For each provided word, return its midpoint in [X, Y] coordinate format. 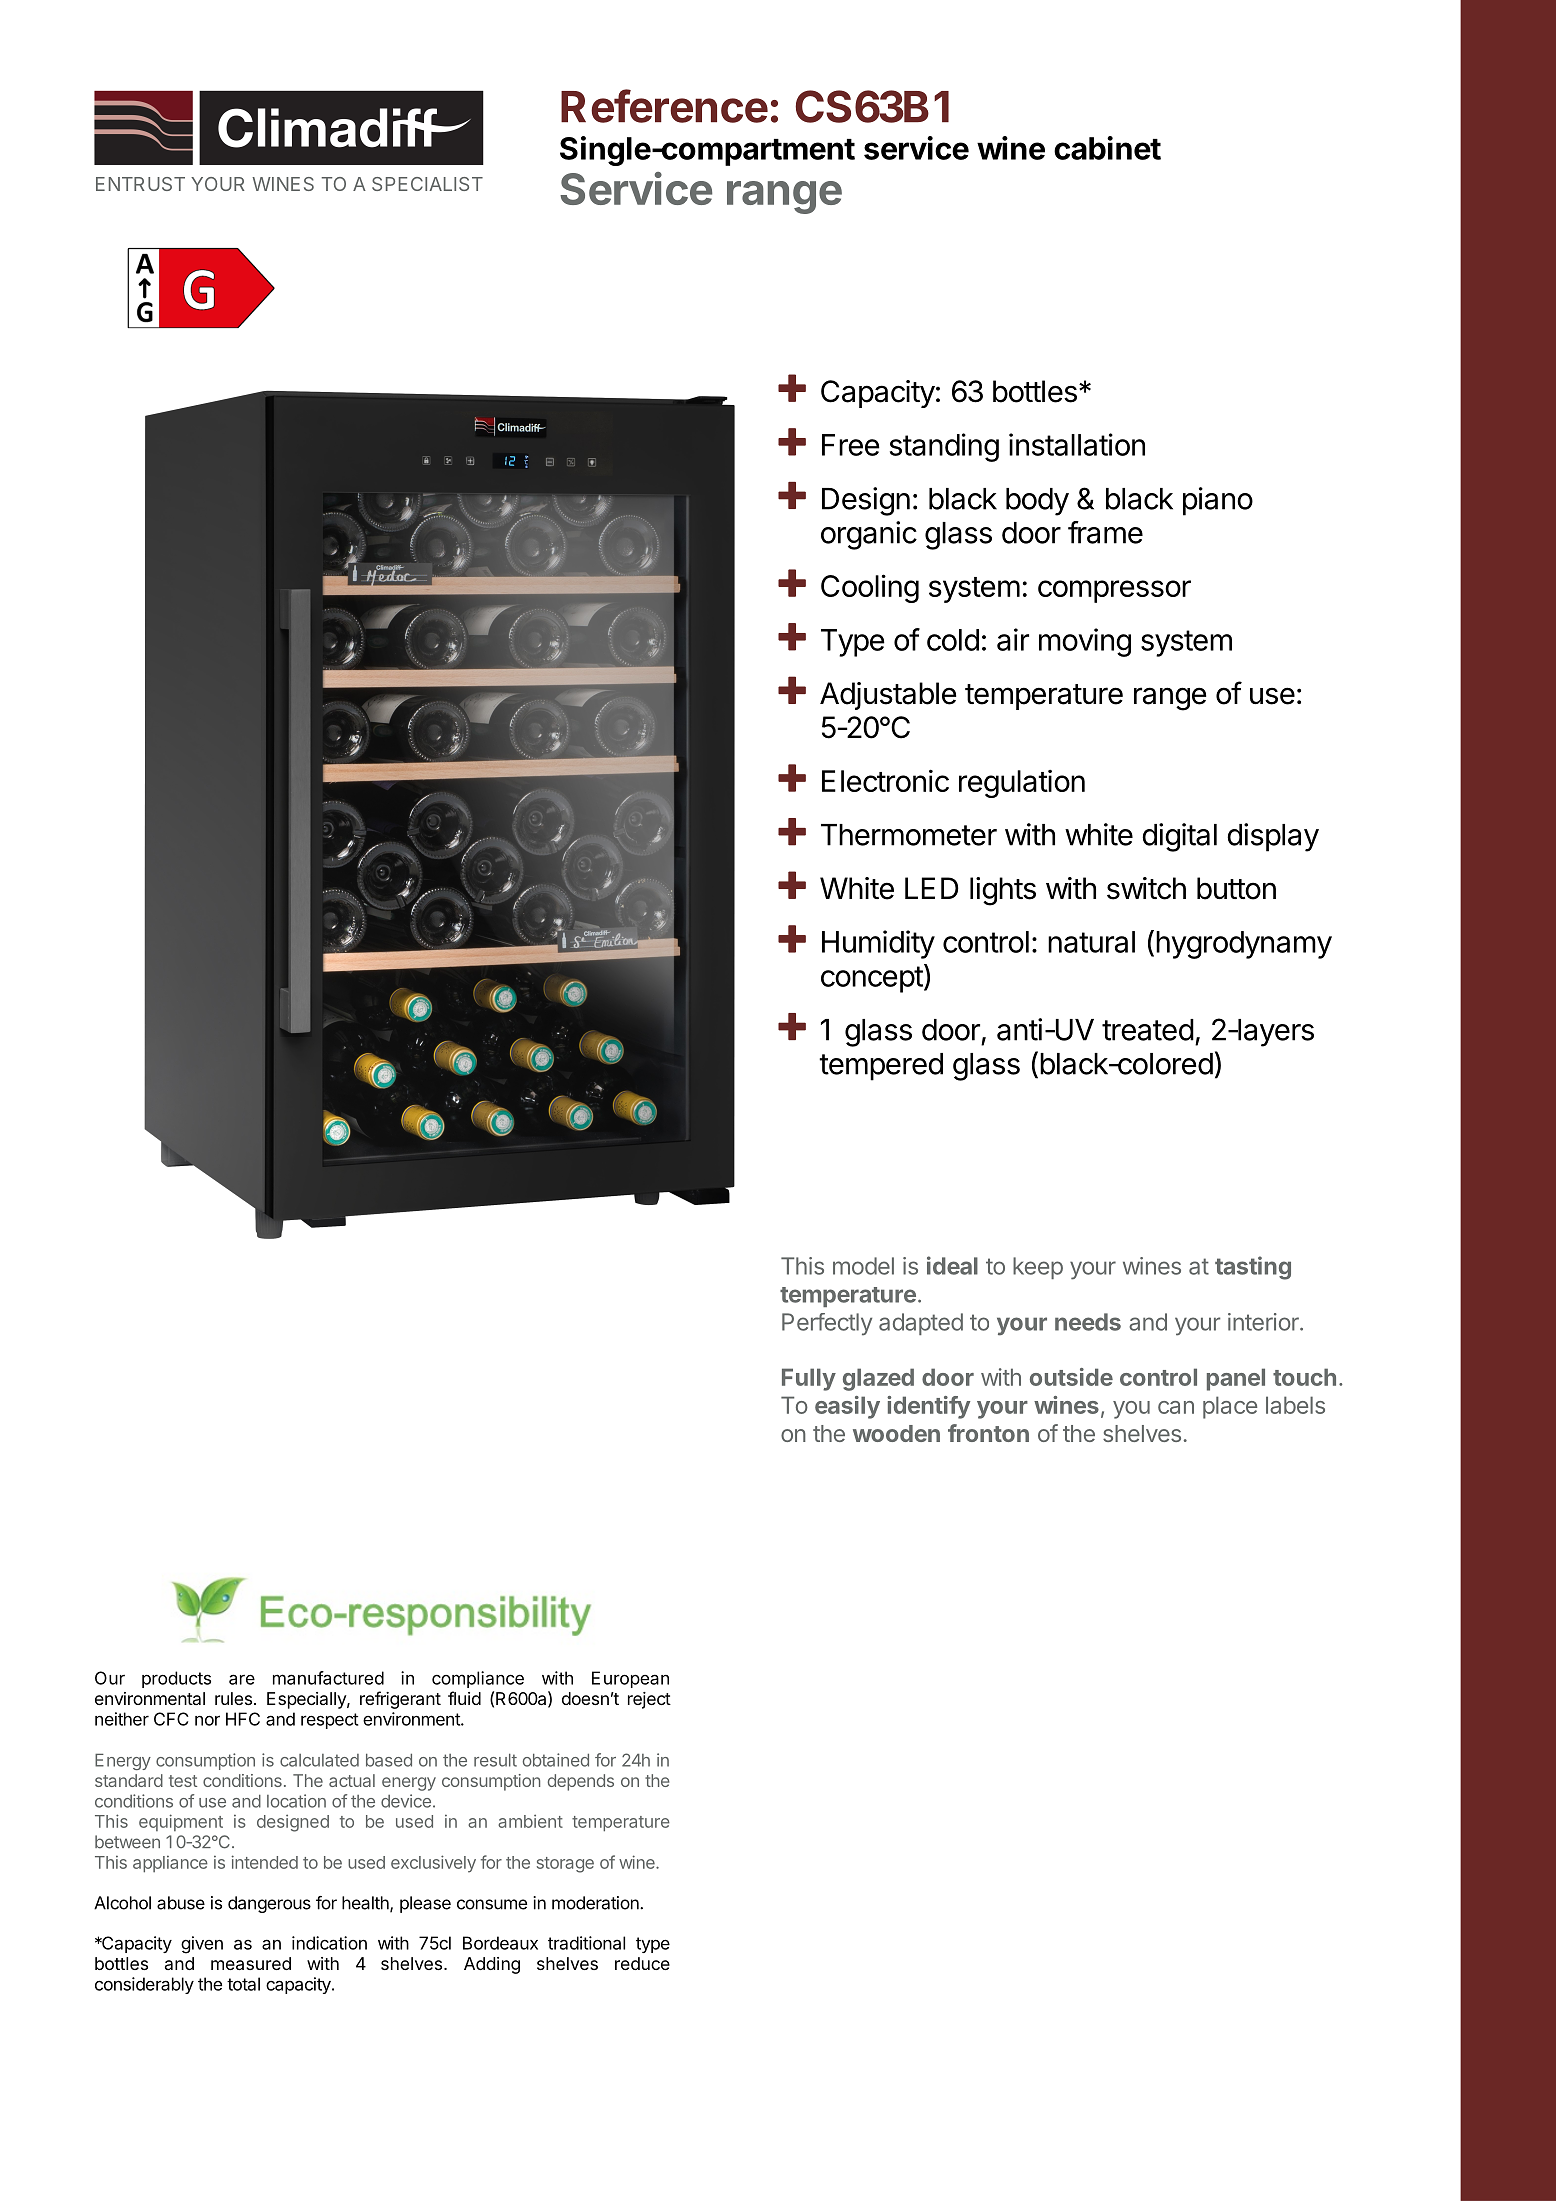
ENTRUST [140, 184]
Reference [664, 106]
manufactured [328, 1678]
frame [1105, 532]
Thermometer [909, 835]
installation [1077, 444]
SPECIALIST [427, 184]
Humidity [878, 944]
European [630, 1679]
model [863, 1266]
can [1176, 1407]
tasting [1253, 1268]
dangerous [269, 1904]
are [242, 1679]
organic [869, 535]
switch [1146, 888]
